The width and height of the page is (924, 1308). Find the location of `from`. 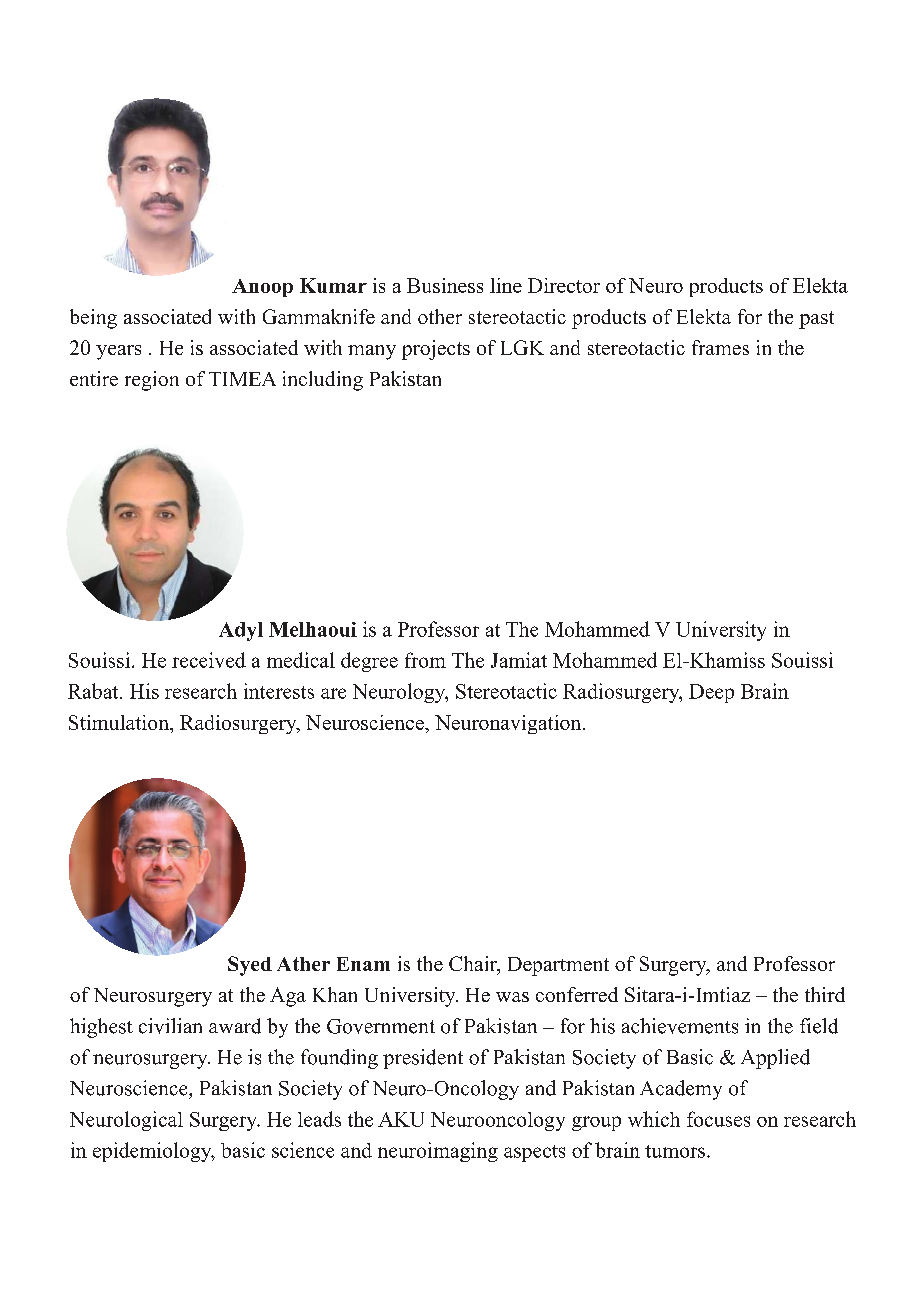

from is located at coordinates (425, 660).
